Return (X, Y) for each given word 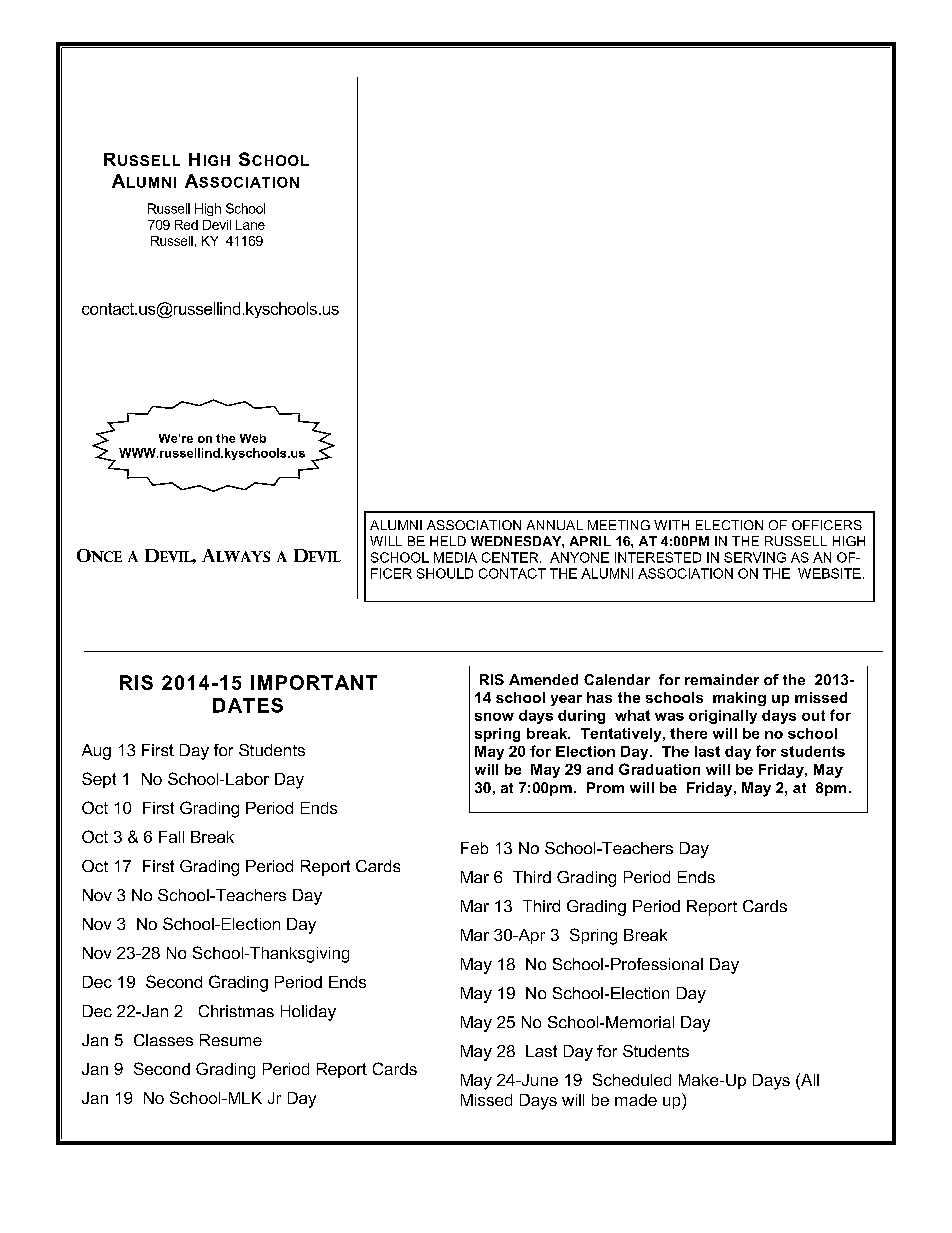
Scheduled (632, 1079)
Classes (163, 1040)
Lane (250, 225)
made (636, 1100)
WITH (671, 525)
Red (186, 225)
